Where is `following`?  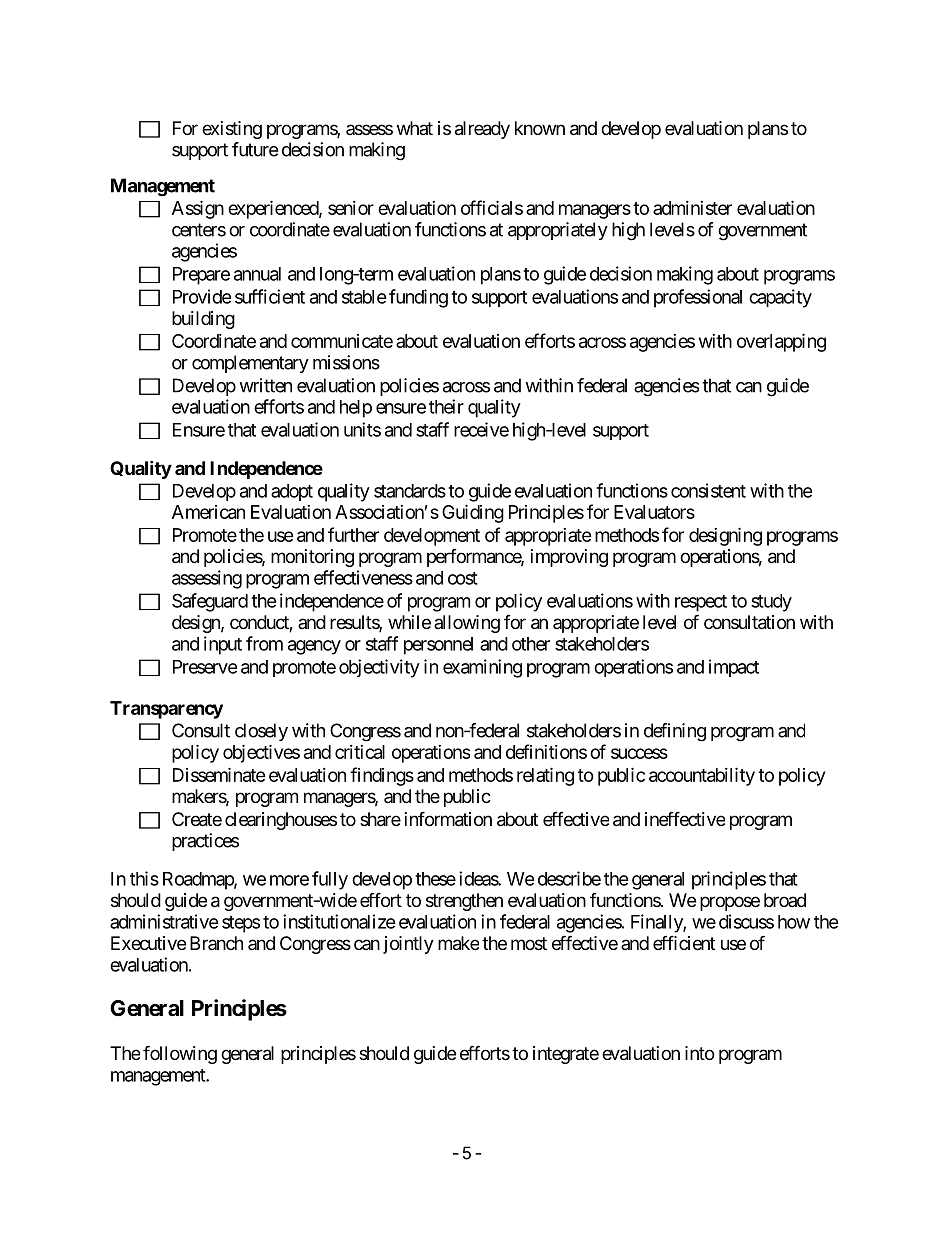
following is located at coordinates (180, 1054).
